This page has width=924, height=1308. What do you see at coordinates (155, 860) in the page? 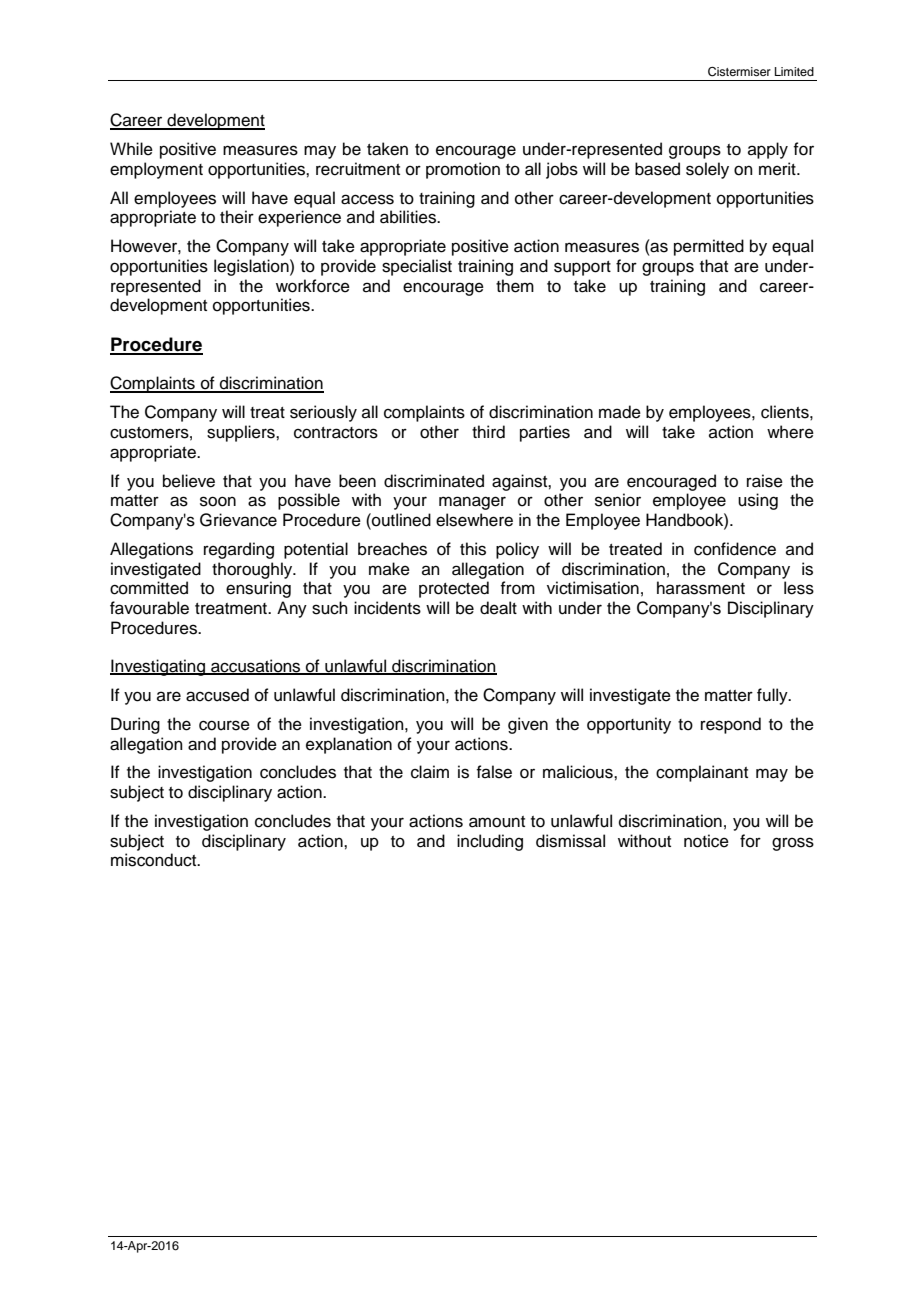
I see `misconduct` at bounding box center [155, 860].
